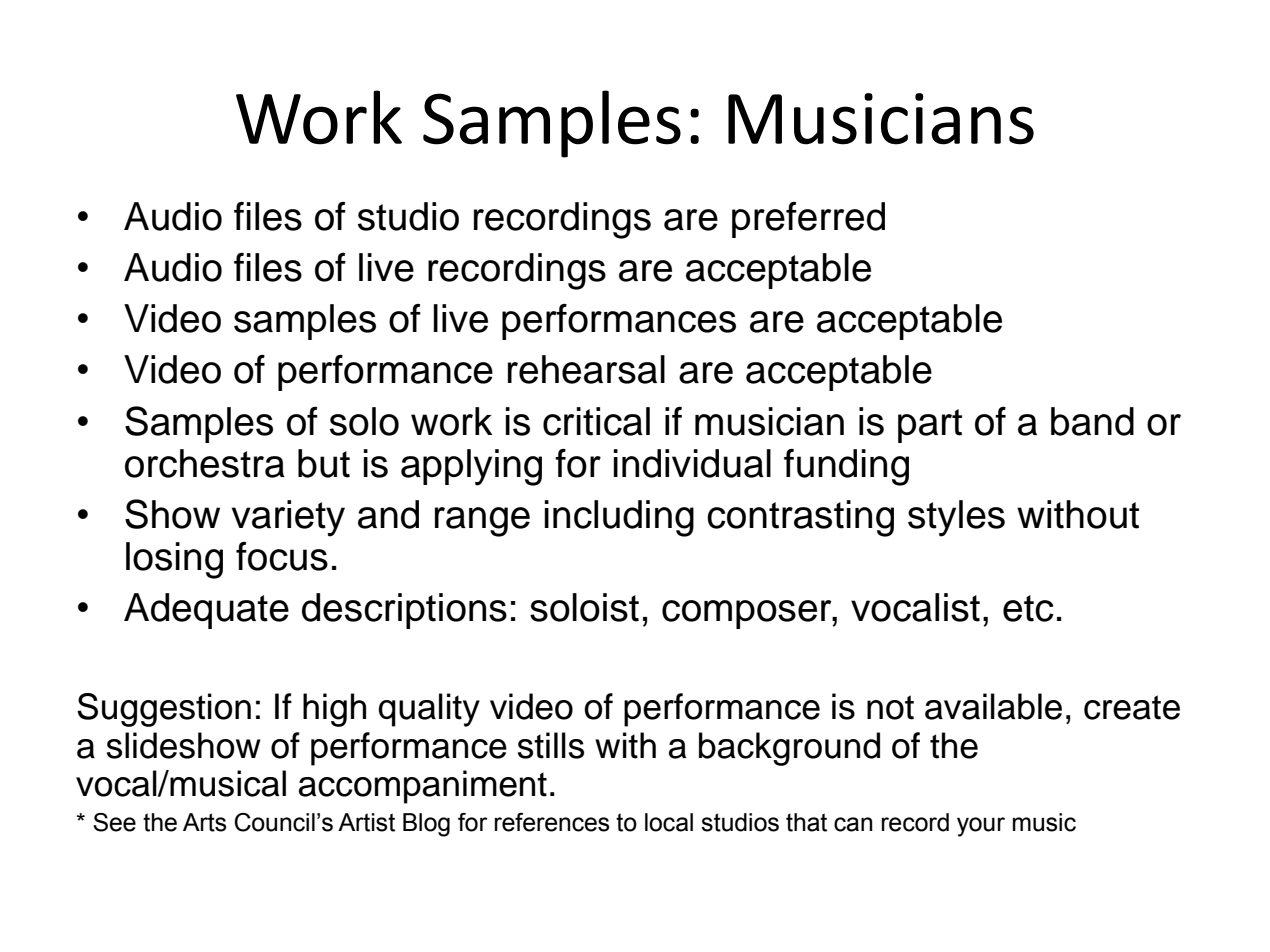 This page has height=952, width=1270. Describe the element at coordinates (288, 518) in the page. I see `variety` at that location.
